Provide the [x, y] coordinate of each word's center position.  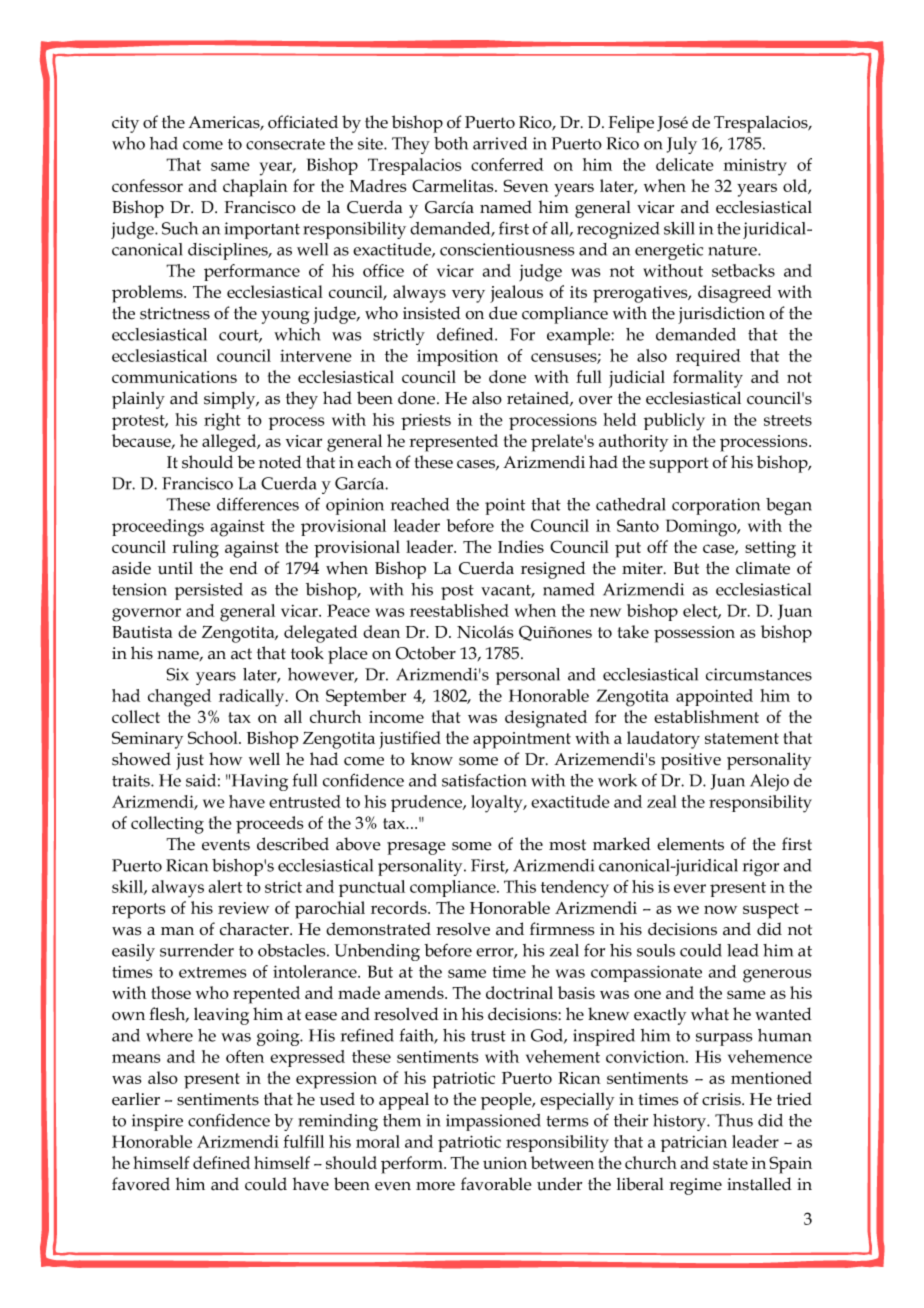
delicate [685, 164]
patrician [694, 1143]
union [505, 1163]
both [451, 143]
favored [141, 1184]
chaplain [255, 188]
